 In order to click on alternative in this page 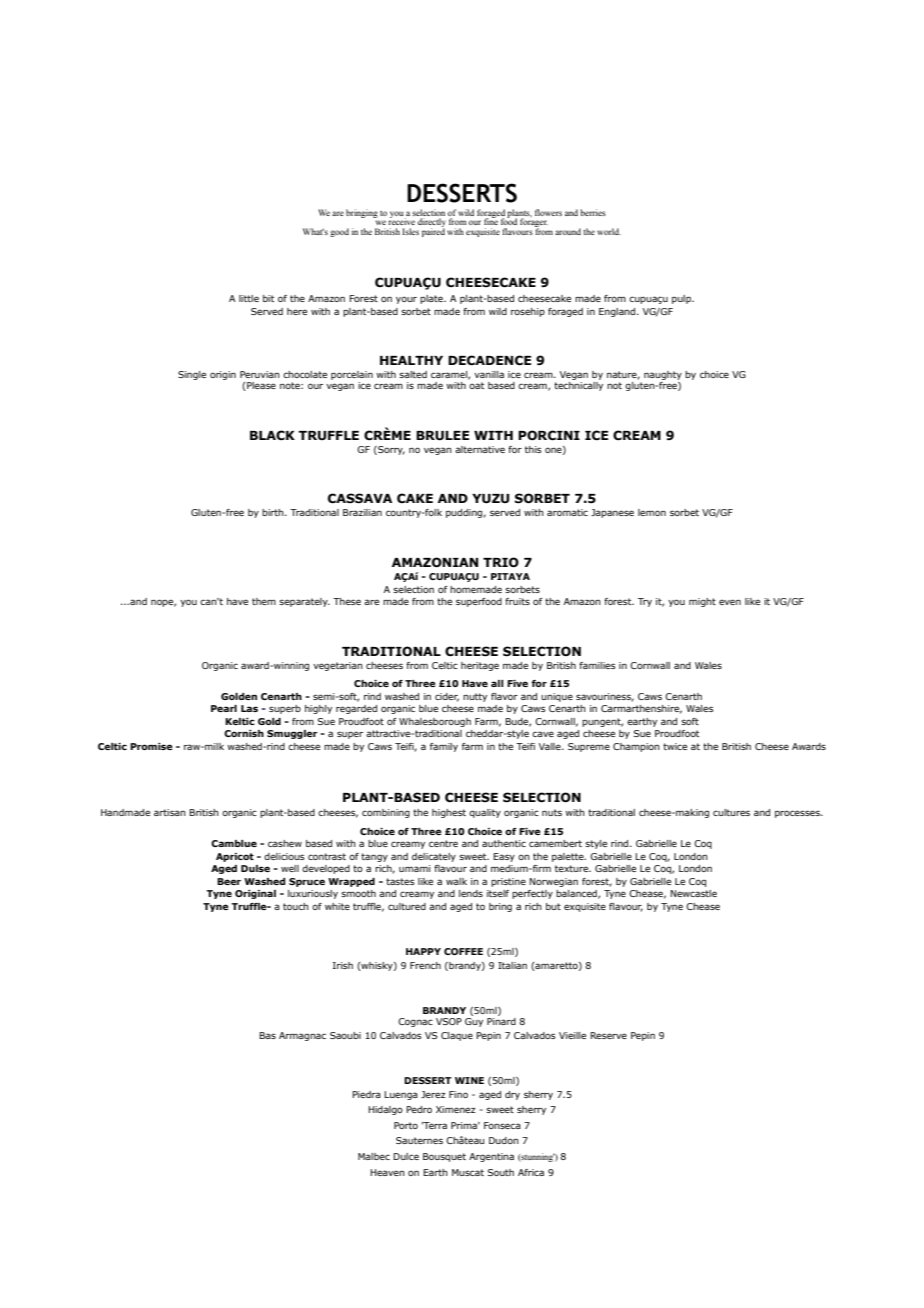, I will do `click(480, 449)`.
